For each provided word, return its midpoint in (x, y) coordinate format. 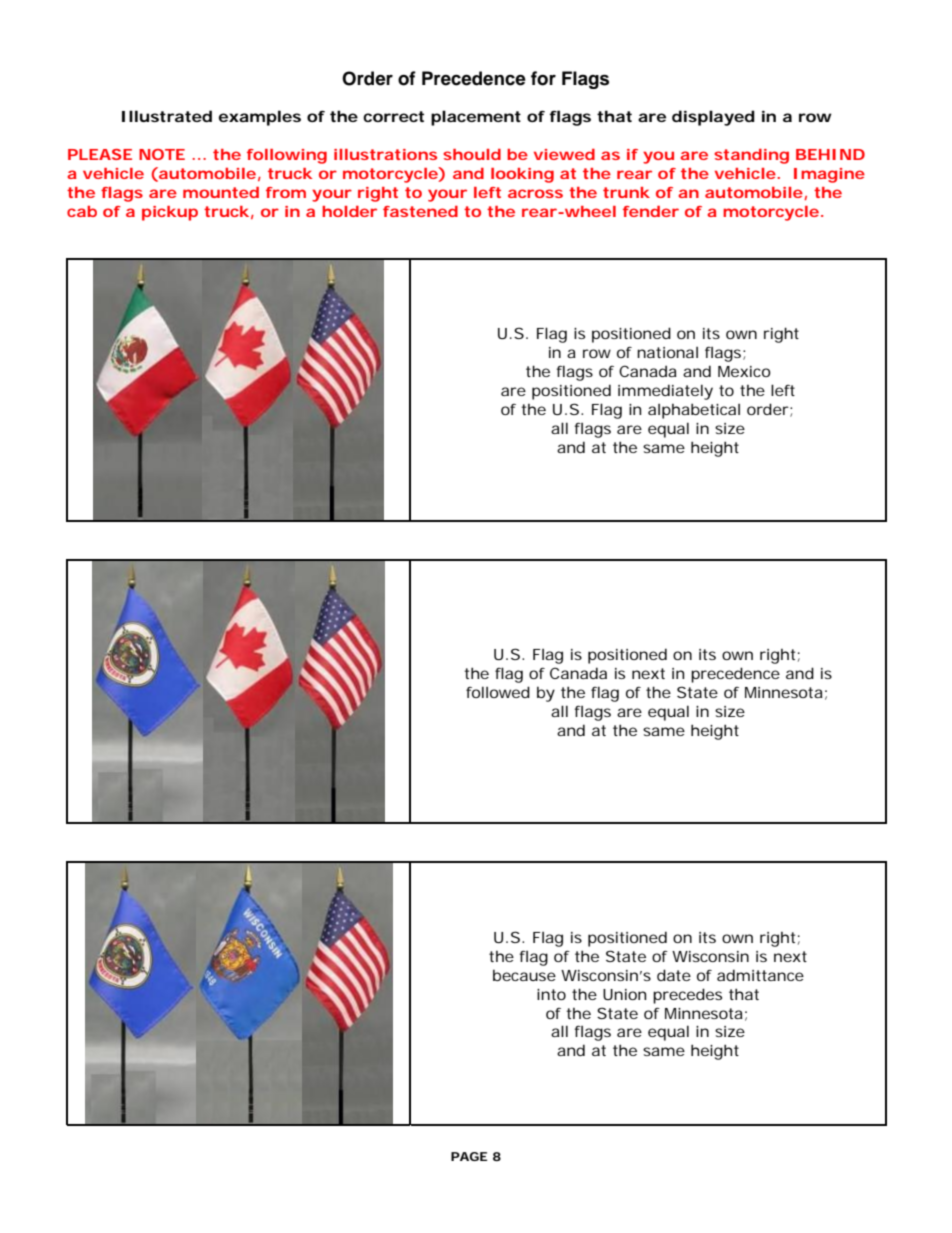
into (551, 994)
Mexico (744, 371)
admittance (760, 975)
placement (476, 118)
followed (498, 692)
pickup (170, 213)
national (667, 352)
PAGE (469, 1156)
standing (751, 156)
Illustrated (167, 116)
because (524, 975)
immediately (665, 392)
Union (624, 994)
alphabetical (694, 411)
